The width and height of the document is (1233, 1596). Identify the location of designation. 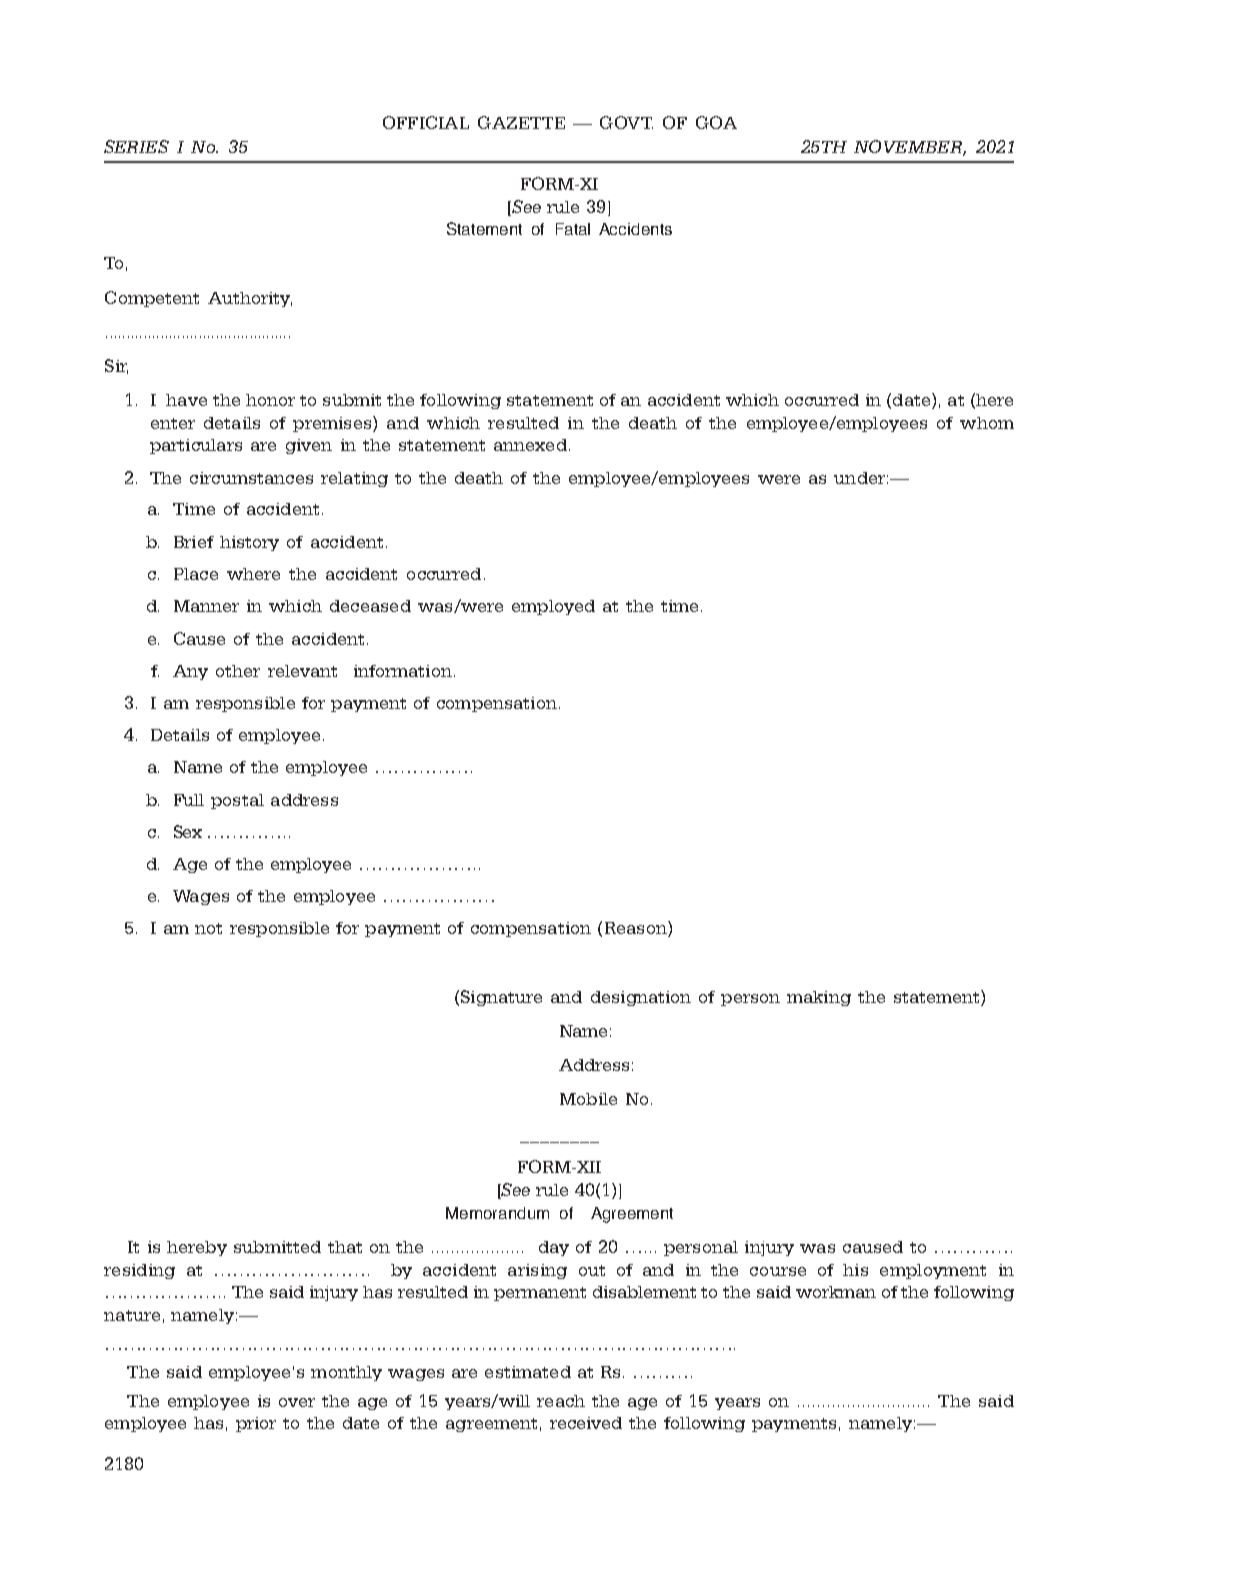
(641, 998).
